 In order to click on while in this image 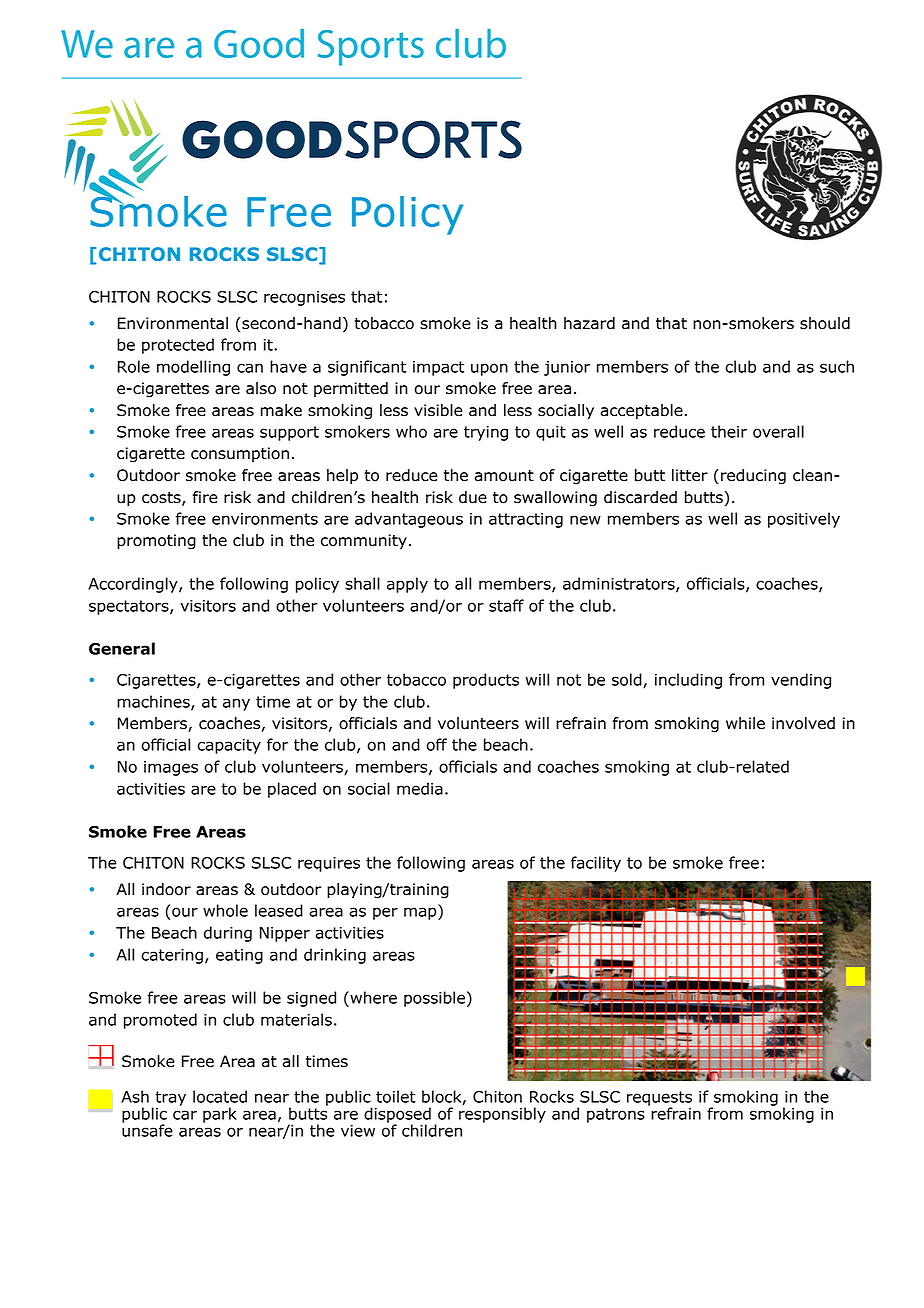, I will do `click(745, 723)`.
